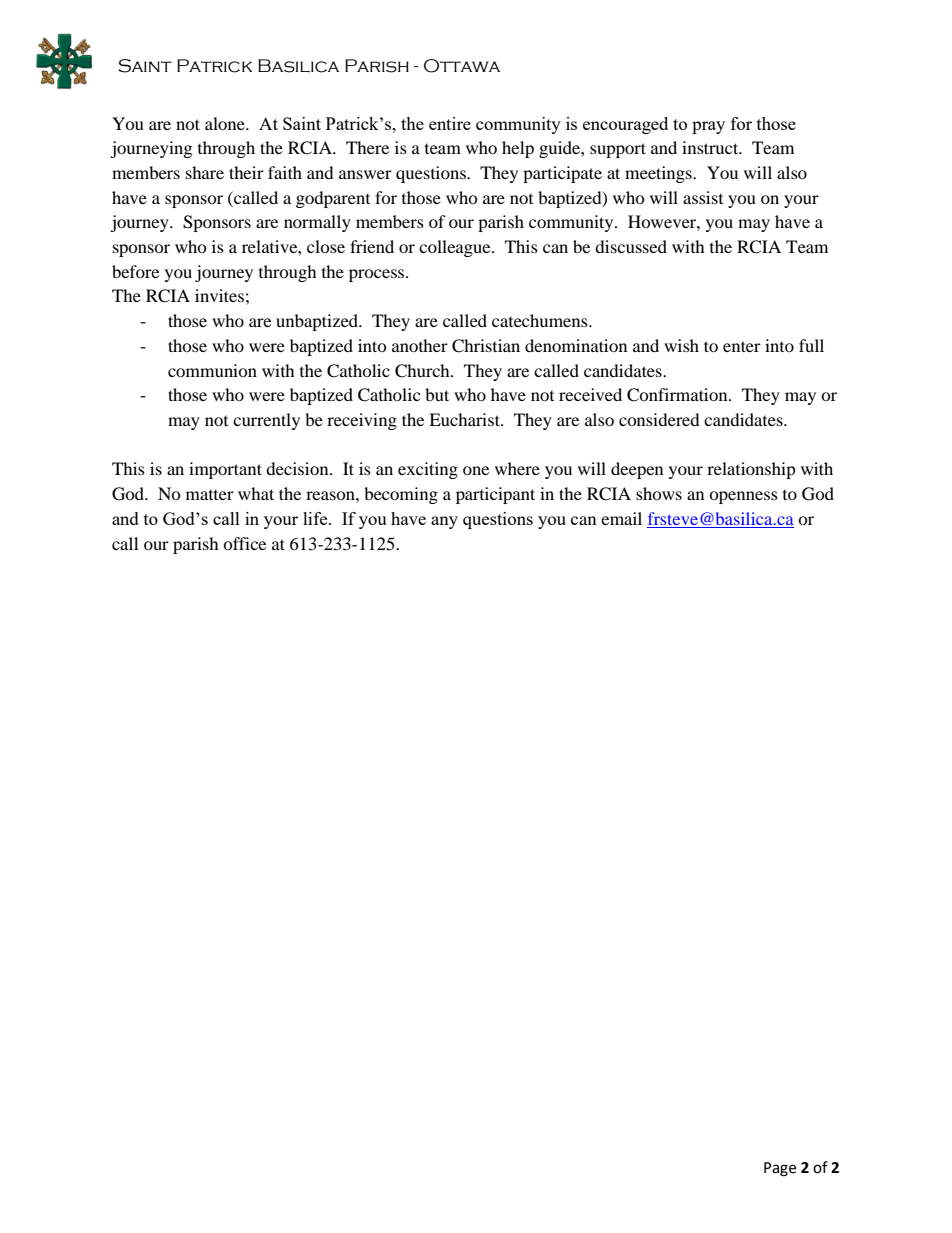 Image resolution: width=952 pixels, height=1233 pixels. I want to click on Page, so click(780, 1169).
